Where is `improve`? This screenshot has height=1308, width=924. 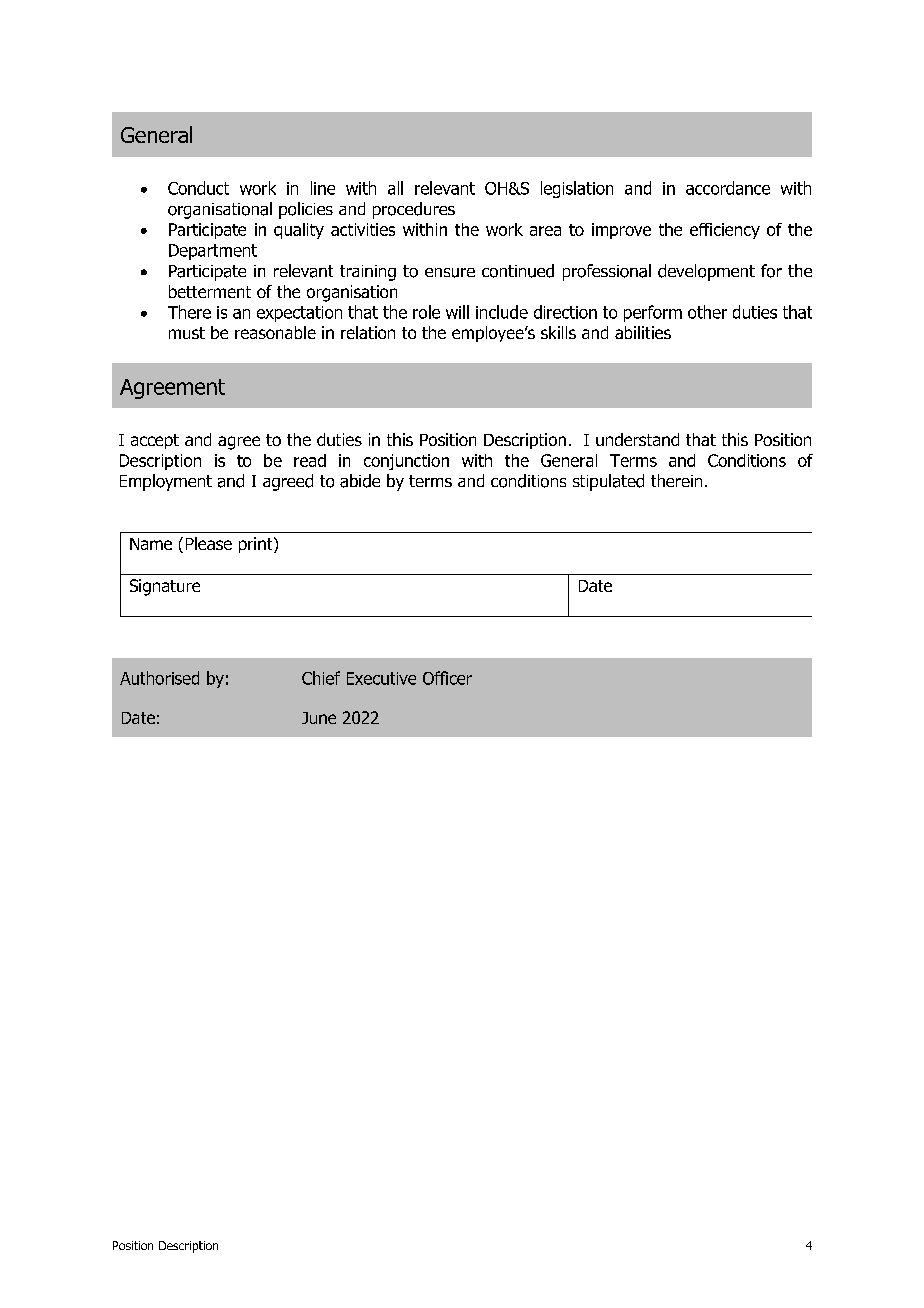 improve is located at coordinates (621, 231).
